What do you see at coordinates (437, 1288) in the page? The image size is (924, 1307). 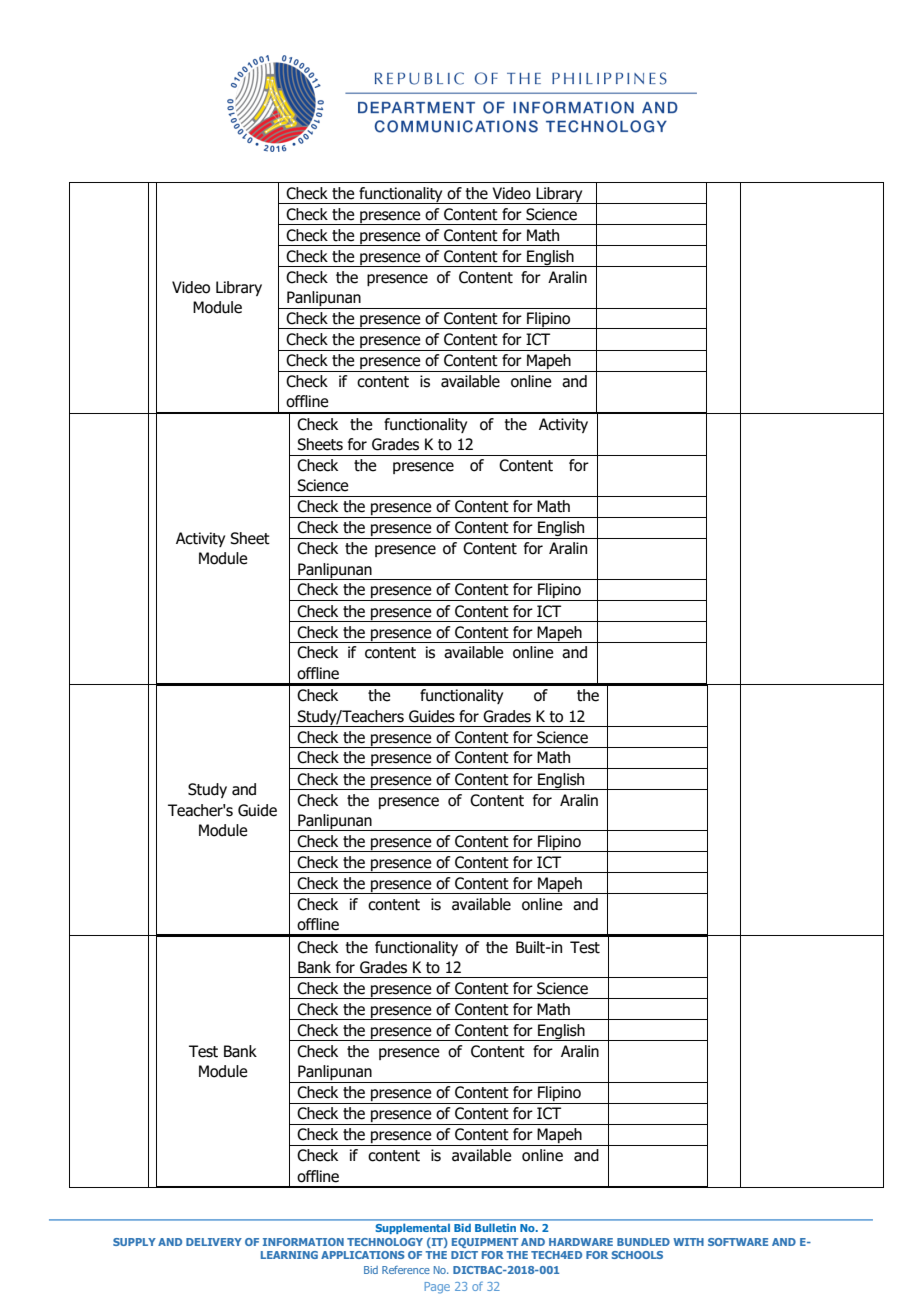 I see `Page` at bounding box center [437, 1288].
